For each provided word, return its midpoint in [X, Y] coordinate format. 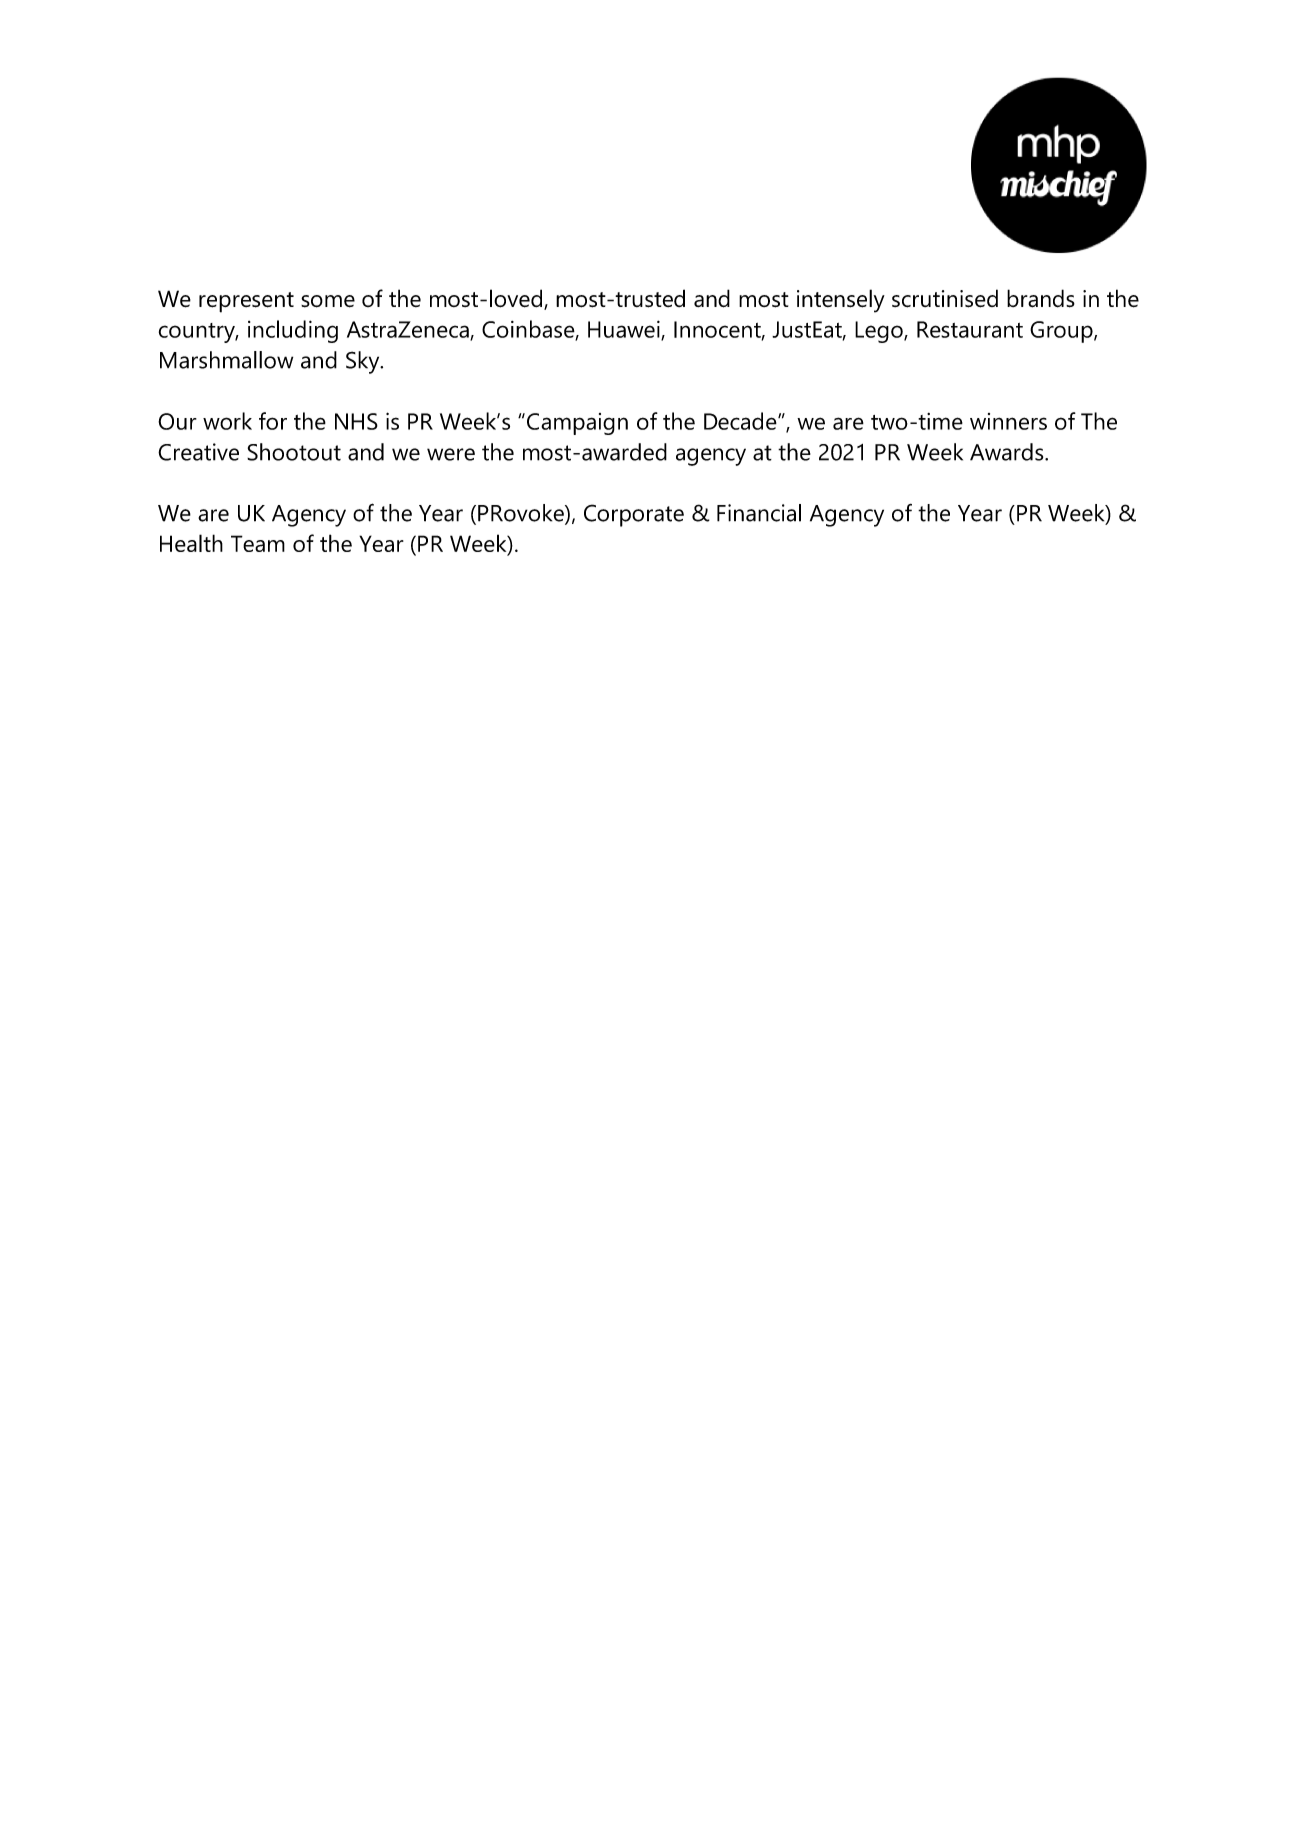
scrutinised [945, 298]
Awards [1008, 452]
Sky [364, 362]
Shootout [294, 452]
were [451, 454]
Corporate [634, 515]
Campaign [577, 424]
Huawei [625, 330]
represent [246, 302]
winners [1008, 421]
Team [258, 543]
